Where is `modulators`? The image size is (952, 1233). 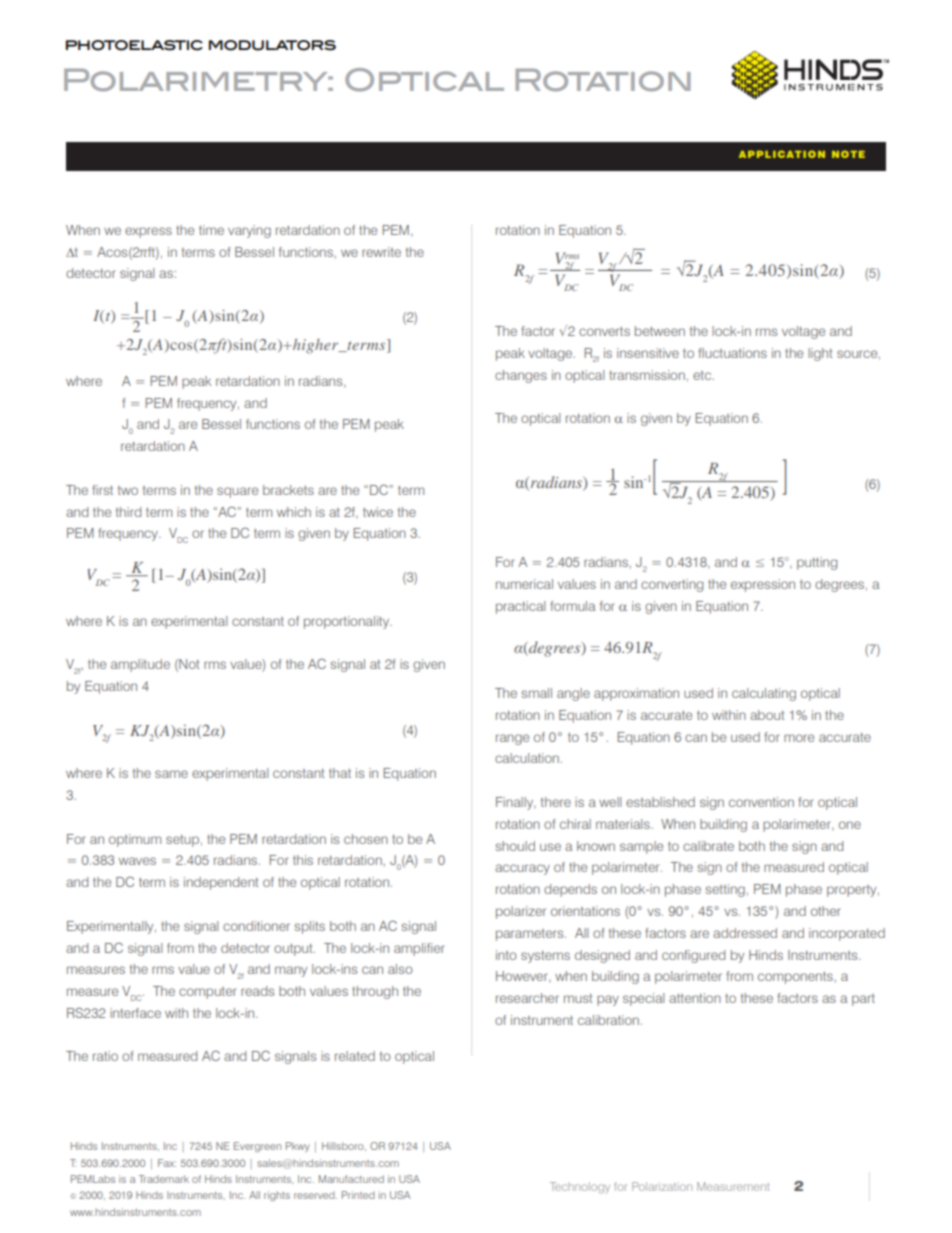 modulators is located at coordinates (272, 45).
